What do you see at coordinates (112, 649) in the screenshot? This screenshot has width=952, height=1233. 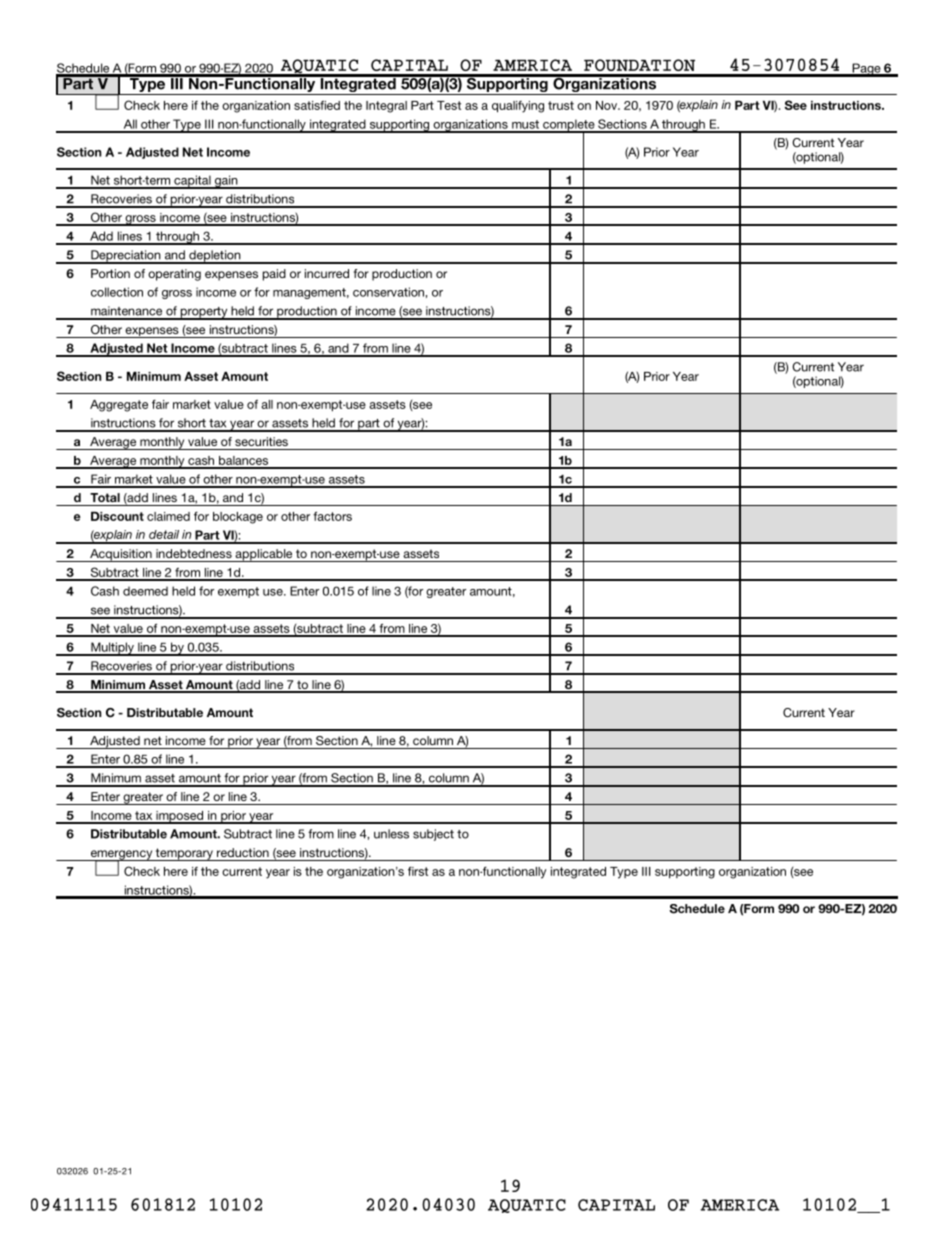 I see `Multiply` at bounding box center [112, 649].
